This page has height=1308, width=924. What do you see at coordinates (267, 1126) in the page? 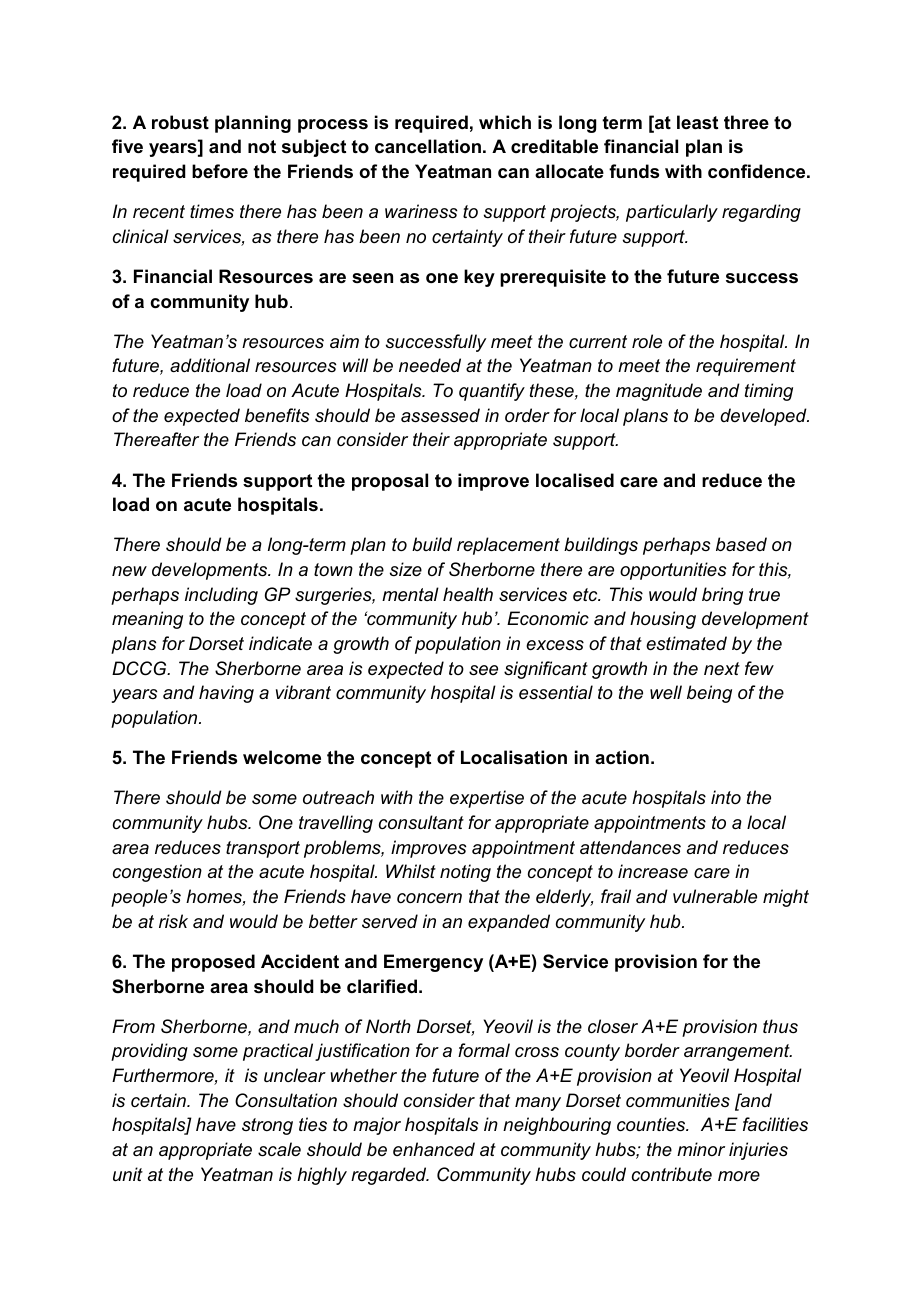
I see `strong` at bounding box center [267, 1126].
